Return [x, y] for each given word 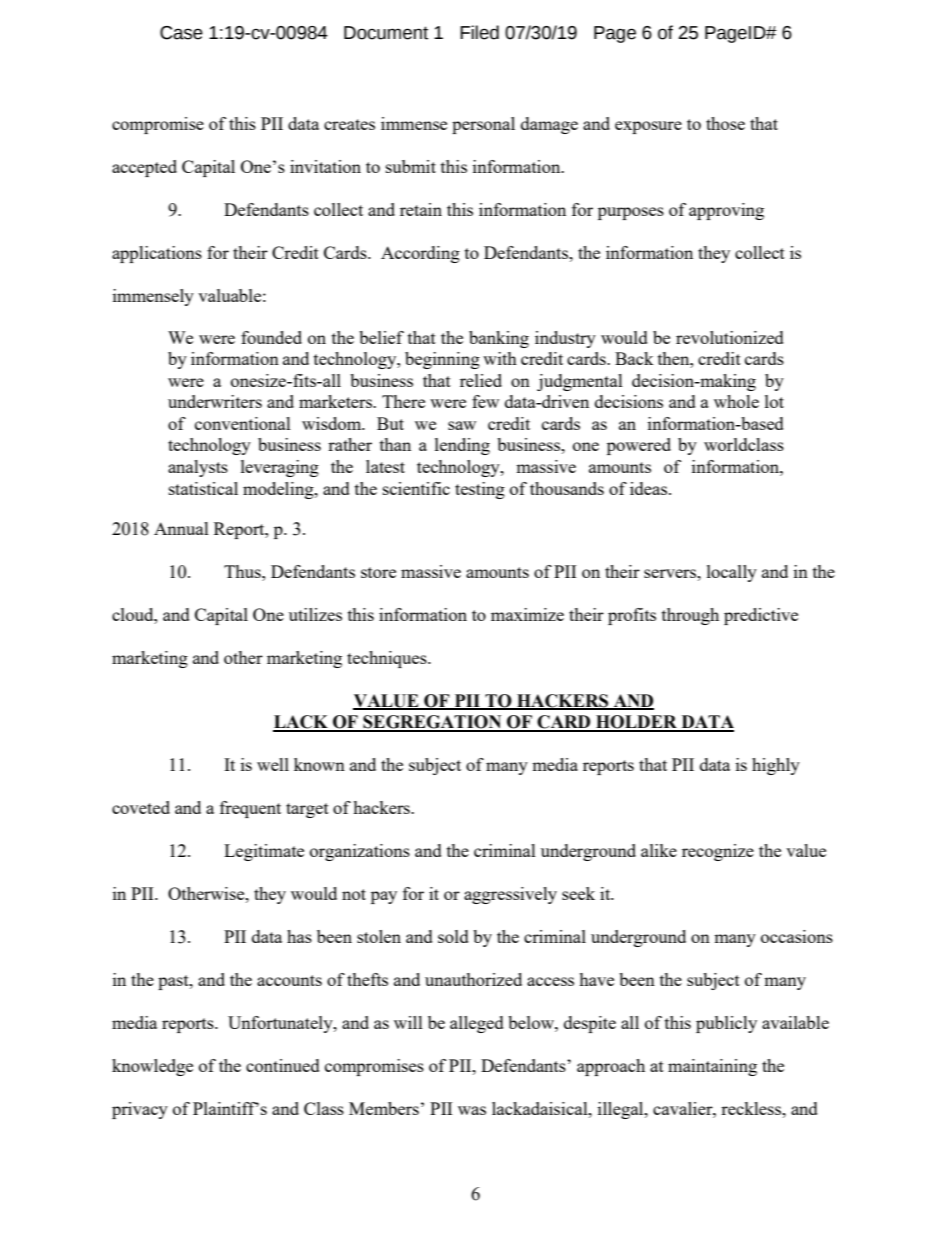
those [725, 123]
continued [283, 1065]
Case [181, 33]
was [472, 1110]
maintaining [712, 1067]
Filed [479, 32]
